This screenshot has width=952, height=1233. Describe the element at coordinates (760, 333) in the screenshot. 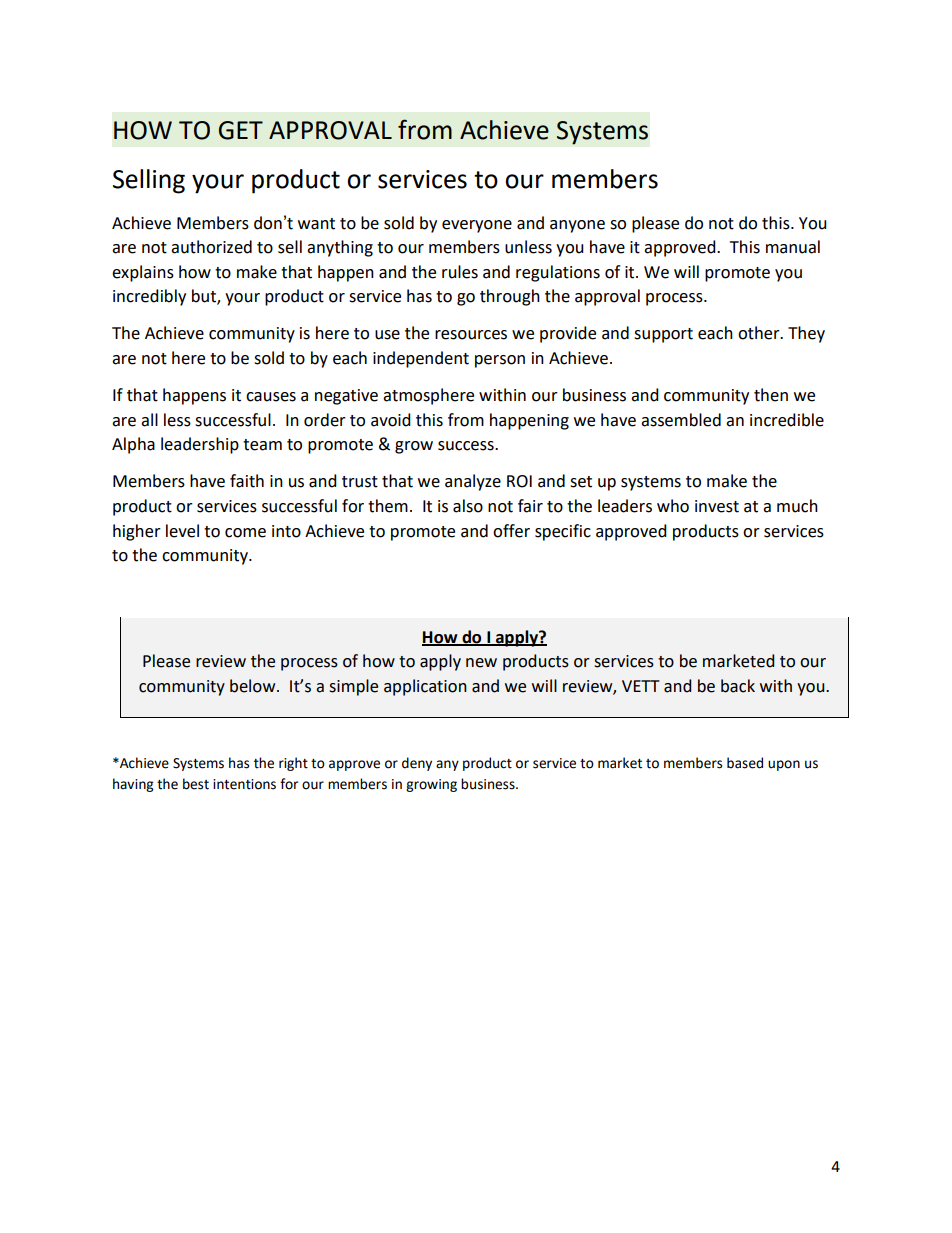

I see `other` at that location.
